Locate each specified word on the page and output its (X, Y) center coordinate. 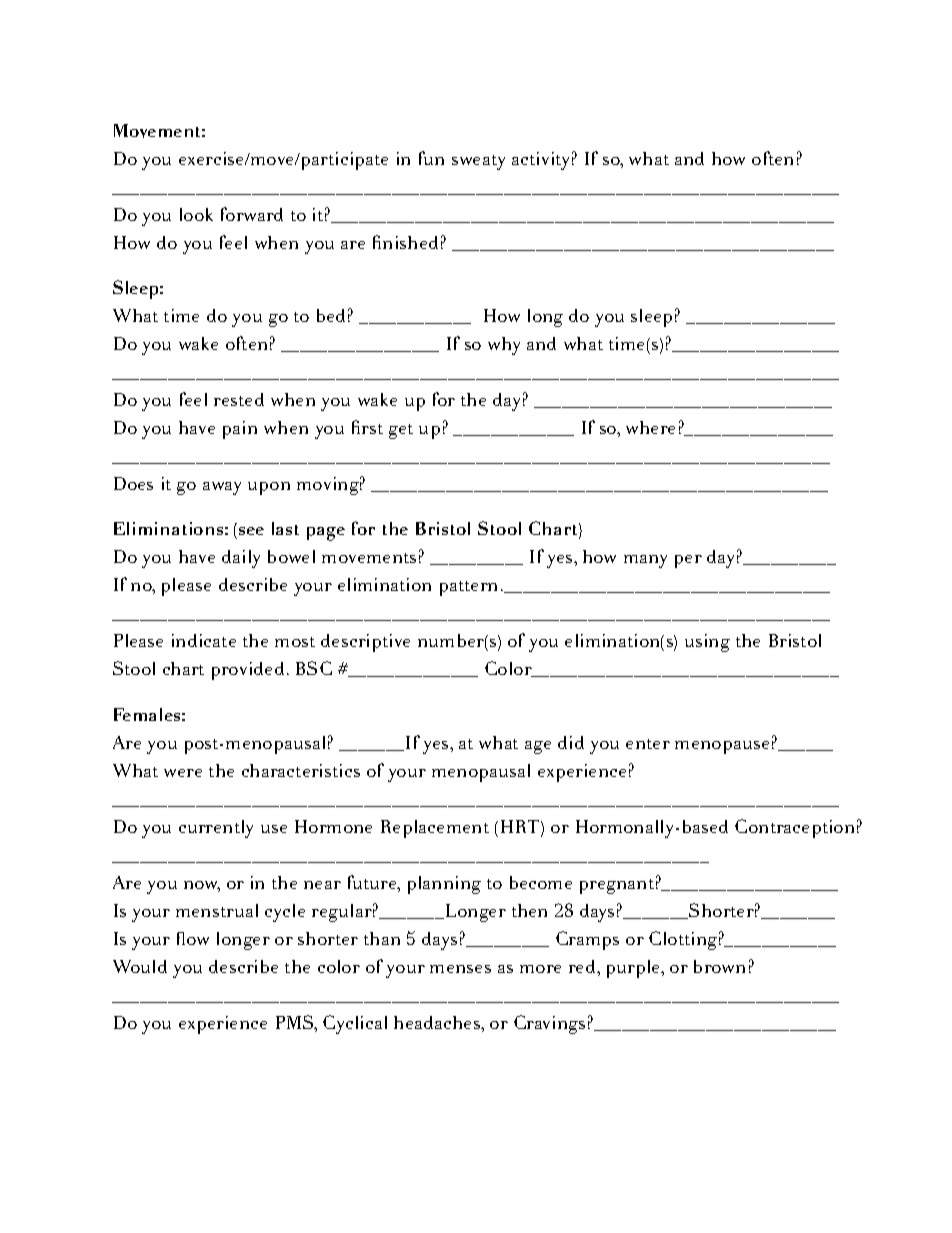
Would (140, 966)
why (504, 346)
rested (239, 399)
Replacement (435, 829)
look (196, 214)
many (645, 561)
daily (241, 559)
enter (648, 744)
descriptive (365, 643)
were (183, 773)
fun (431, 158)
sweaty (478, 162)
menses (460, 969)
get (401, 431)
